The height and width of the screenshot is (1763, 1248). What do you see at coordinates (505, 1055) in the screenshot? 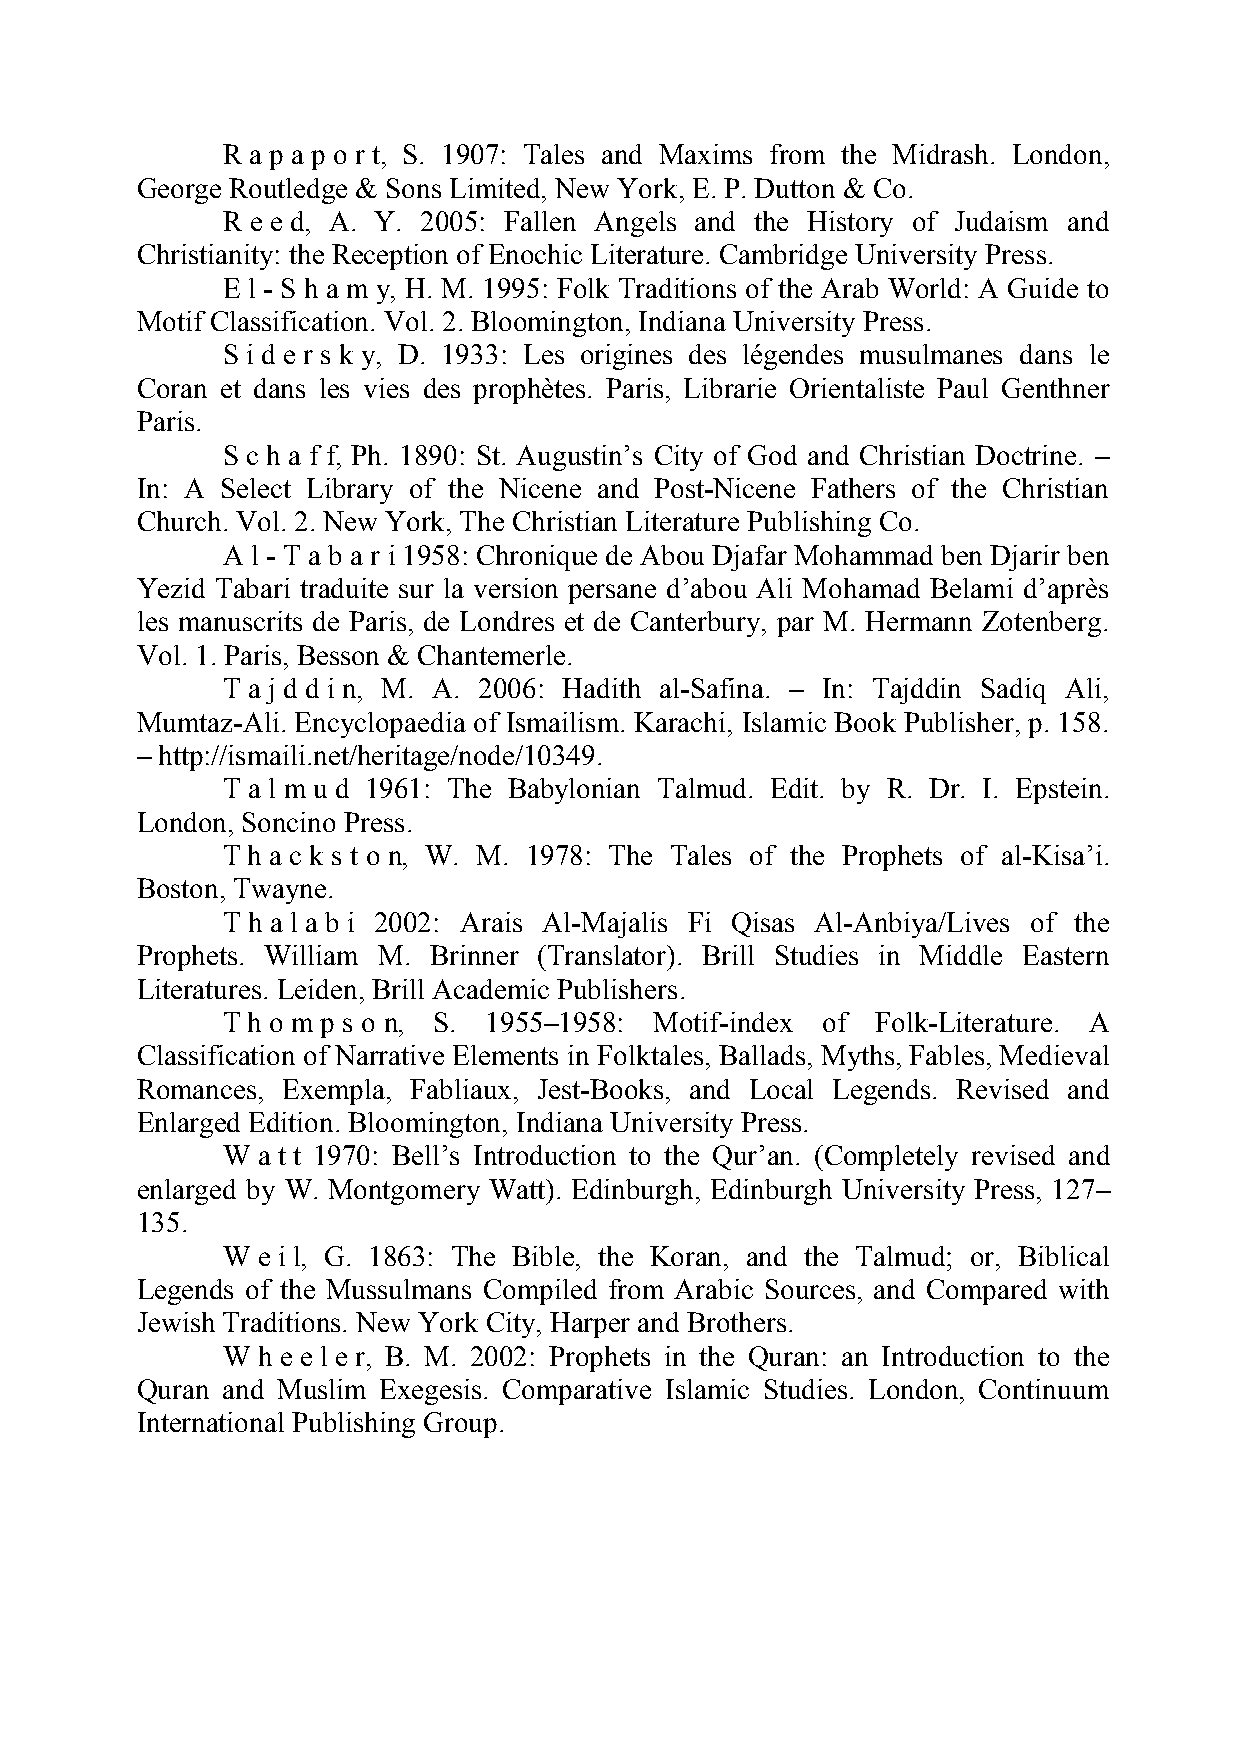
I see `Elements` at bounding box center [505, 1055].
